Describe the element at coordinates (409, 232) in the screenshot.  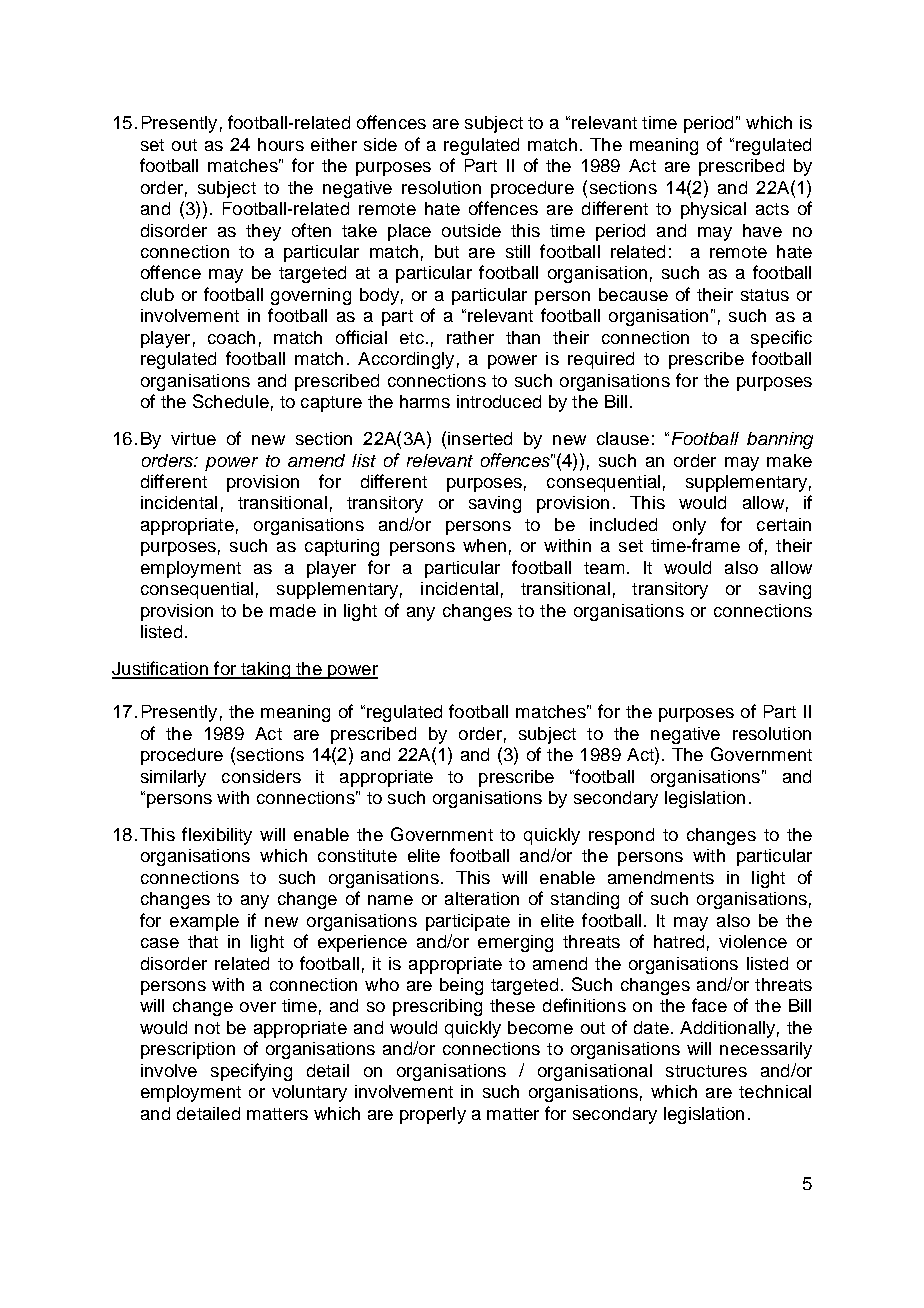
I see `place` at that location.
